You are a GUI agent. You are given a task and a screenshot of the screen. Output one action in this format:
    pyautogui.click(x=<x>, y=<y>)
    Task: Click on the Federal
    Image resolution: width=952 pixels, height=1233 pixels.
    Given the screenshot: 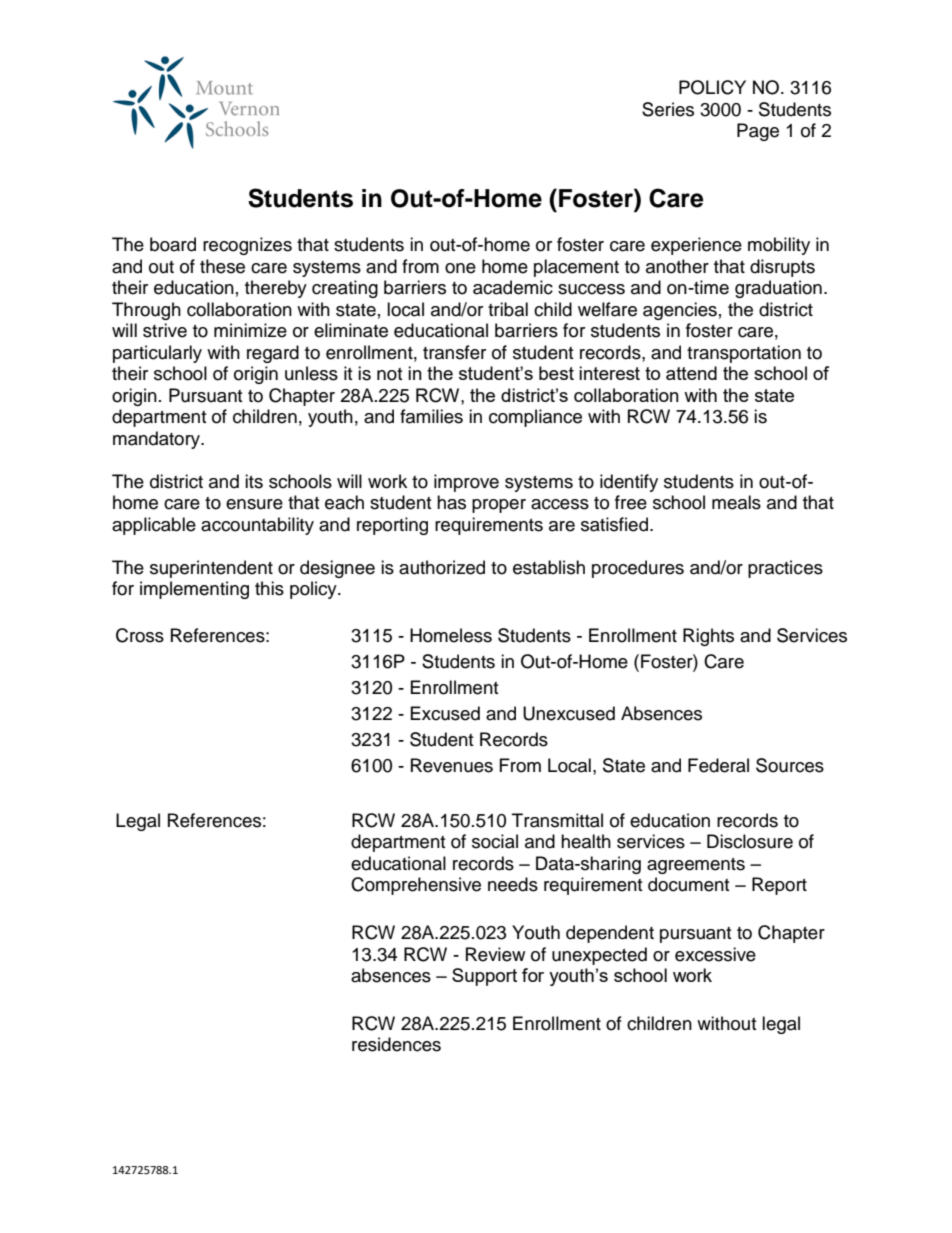 What is the action you would take?
    pyautogui.click(x=718, y=765)
